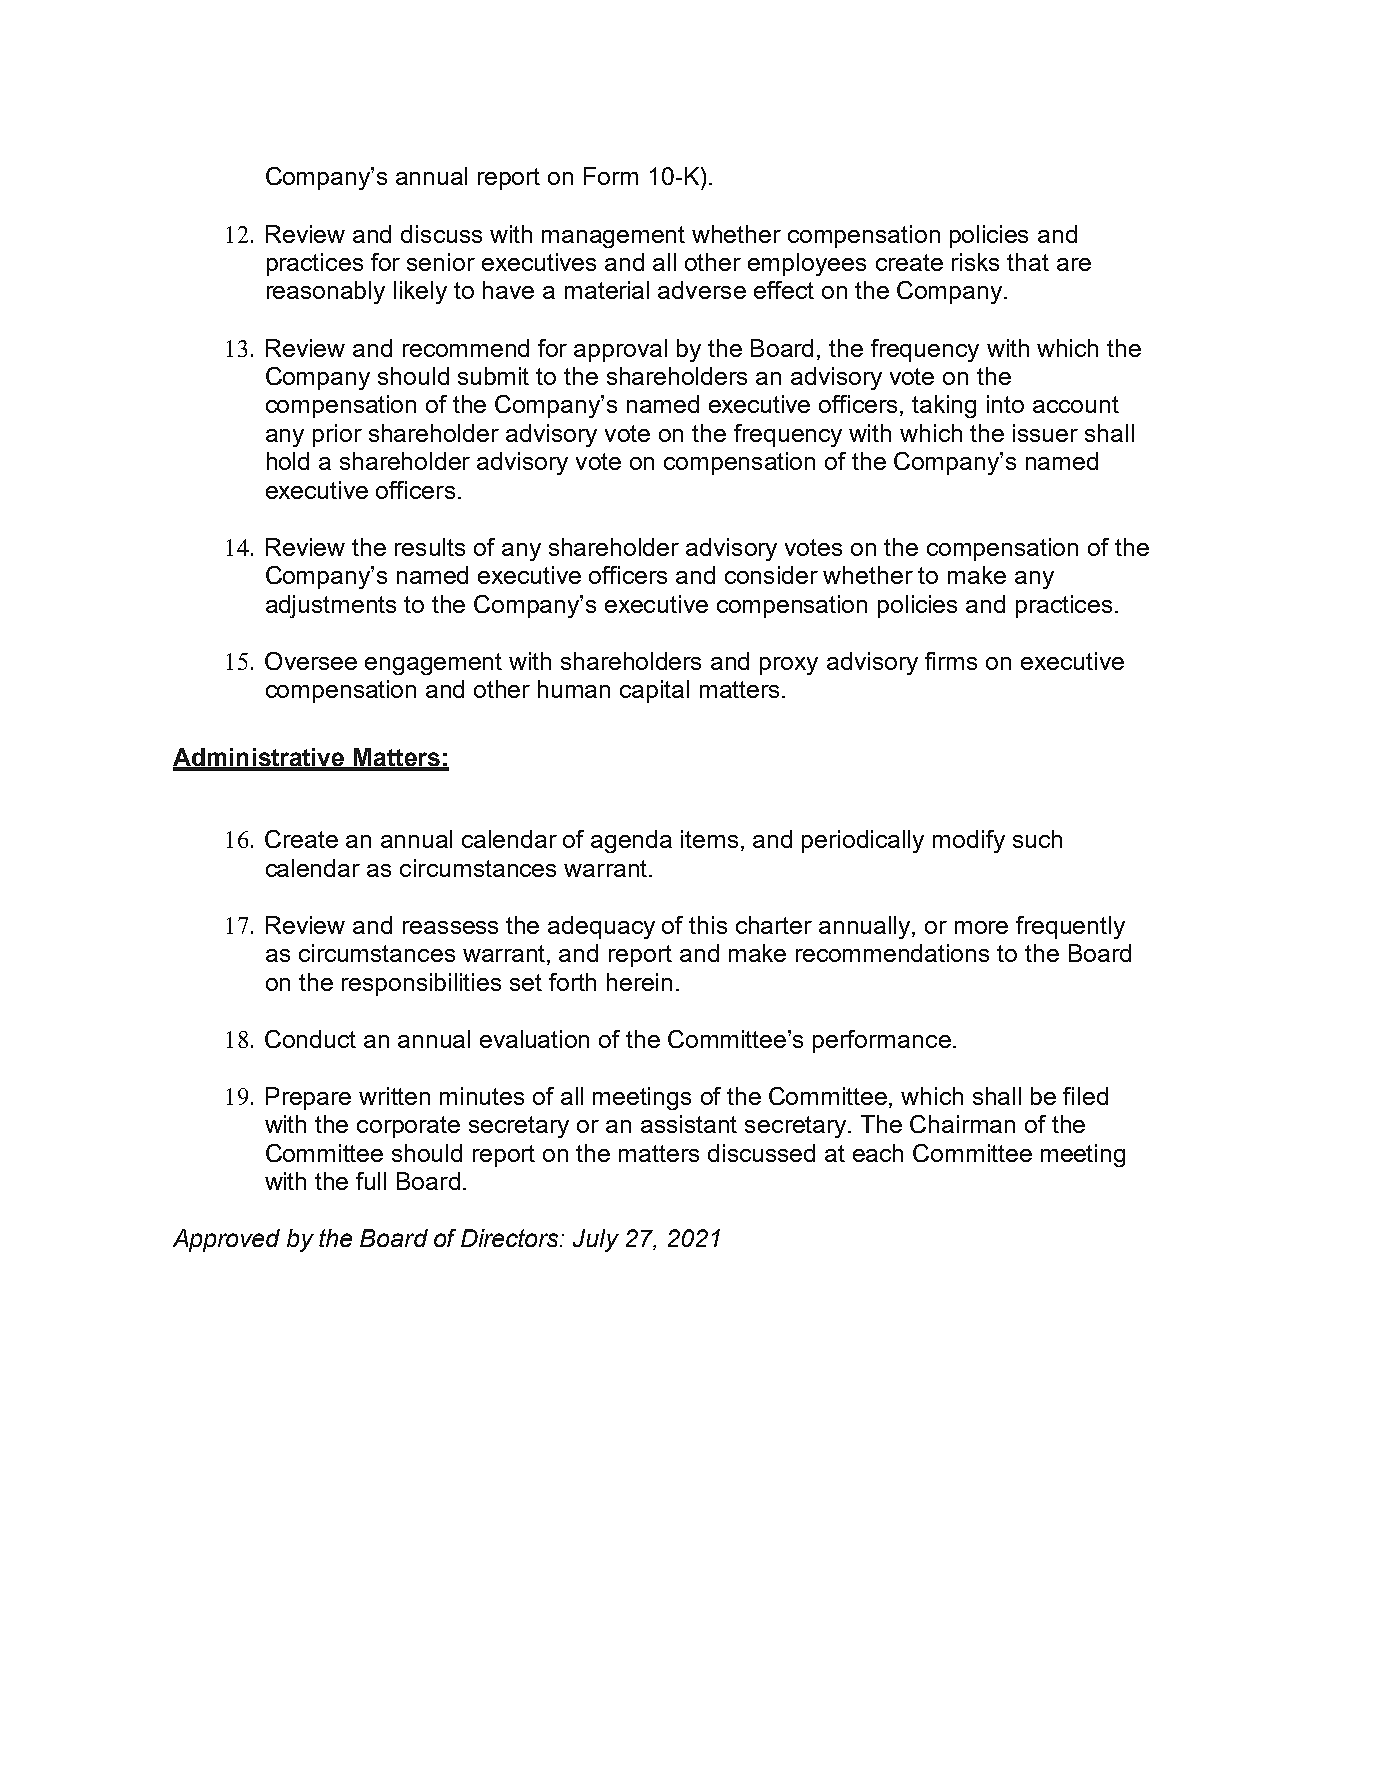 The width and height of the document is (1378, 1783). I want to click on capital, so click(654, 691).
